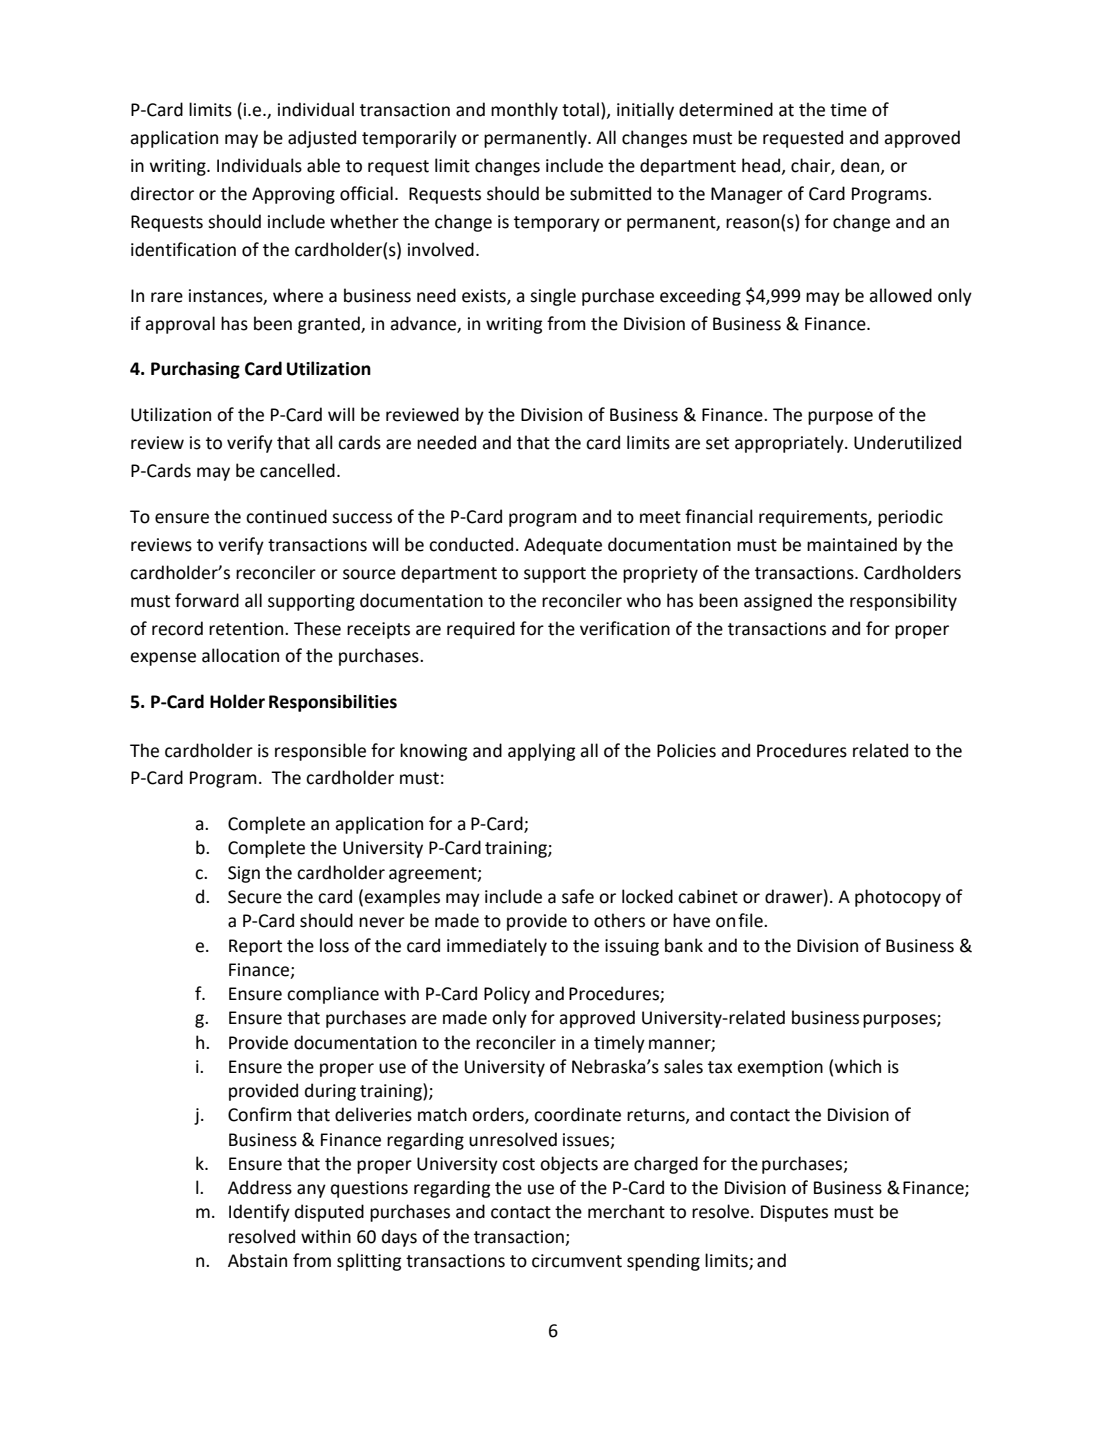  I want to click on Secure, so click(255, 897).
